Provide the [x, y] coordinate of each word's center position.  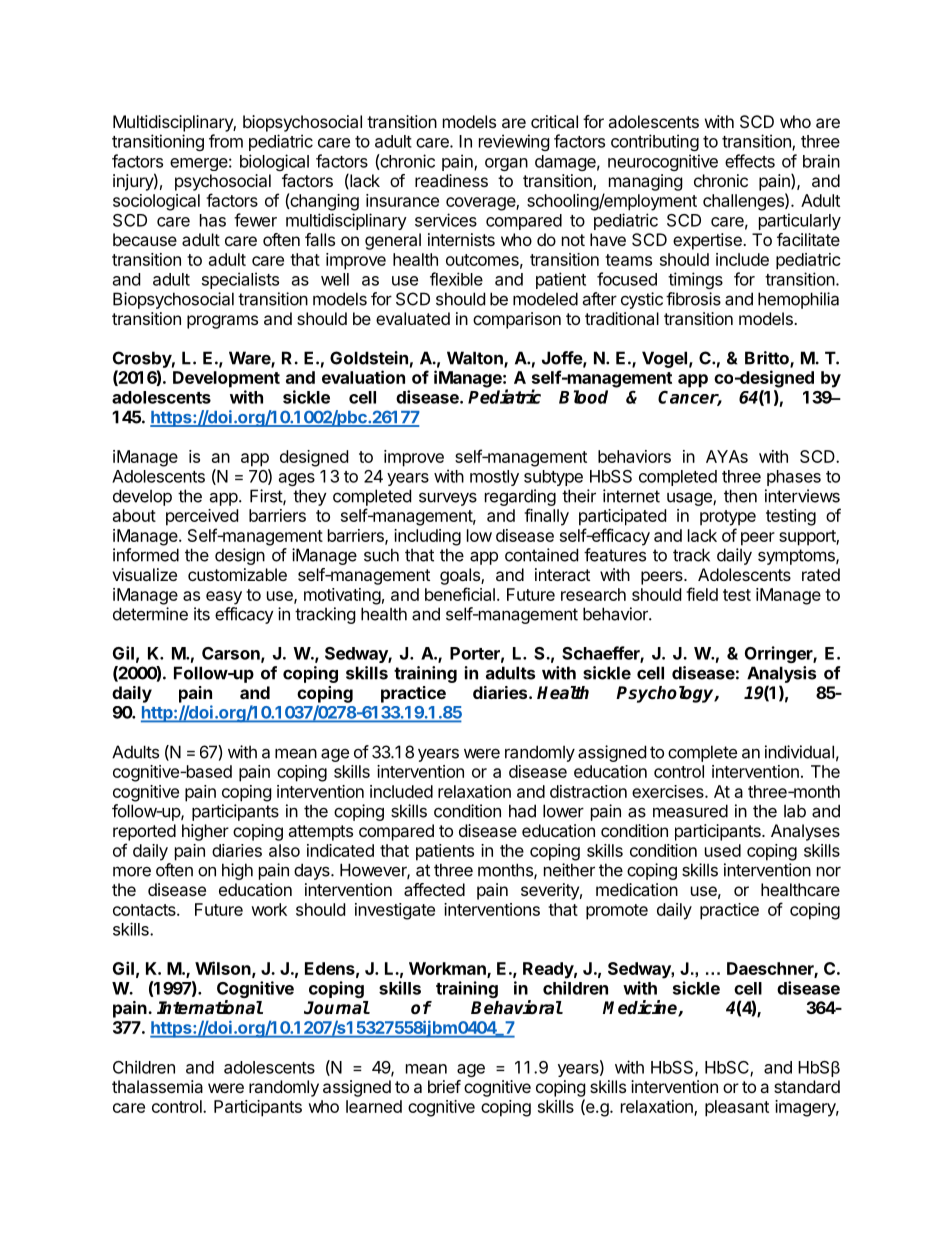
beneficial [460, 594]
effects [750, 161]
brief [444, 1086]
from [226, 141]
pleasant [737, 1108]
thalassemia [157, 1086]
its [202, 614]
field [702, 594]
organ [506, 164]
